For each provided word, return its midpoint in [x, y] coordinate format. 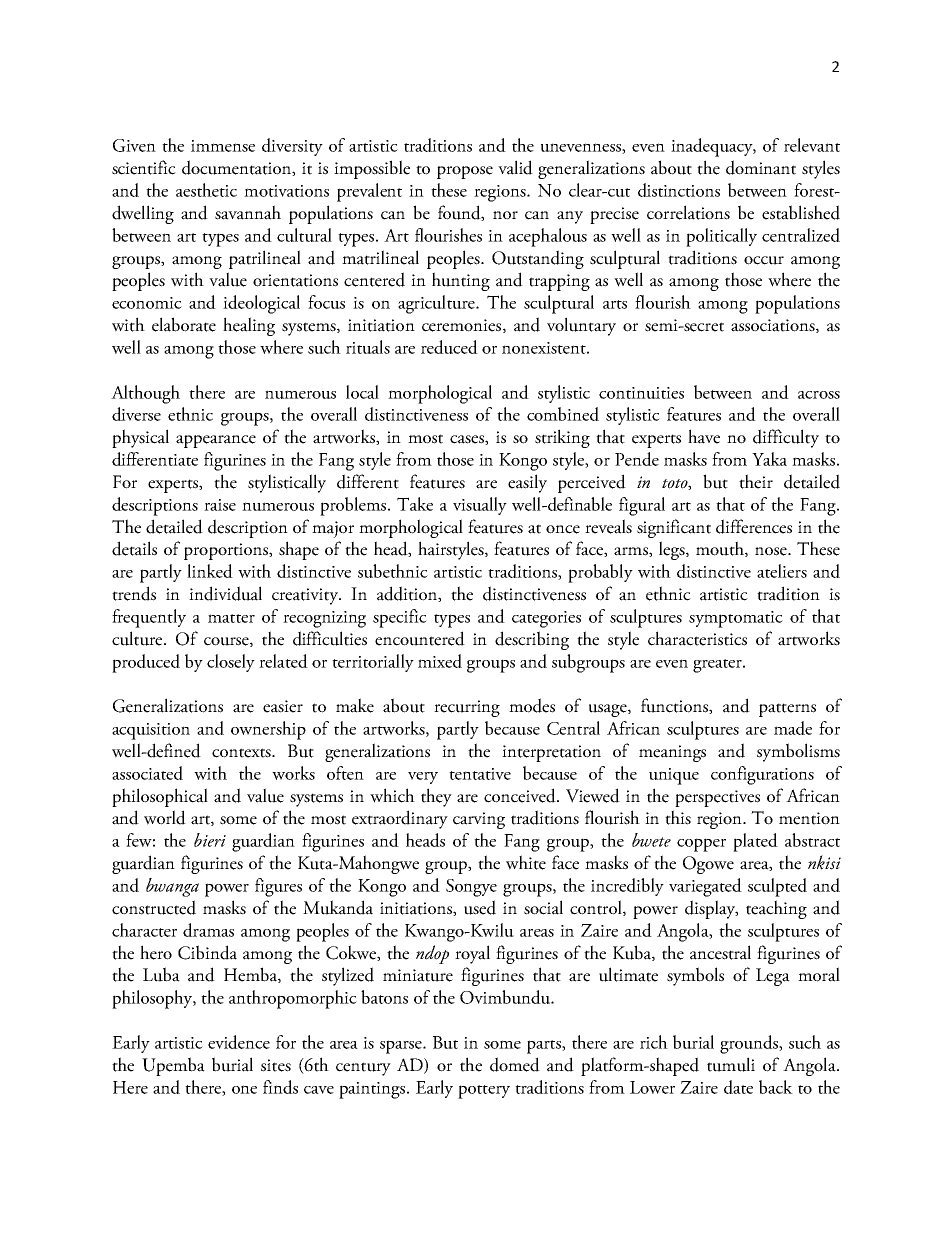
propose [465, 172]
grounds [750, 1044]
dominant [761, 167]
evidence [239, 1042]
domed [515, 1064]
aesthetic [206, 190]
